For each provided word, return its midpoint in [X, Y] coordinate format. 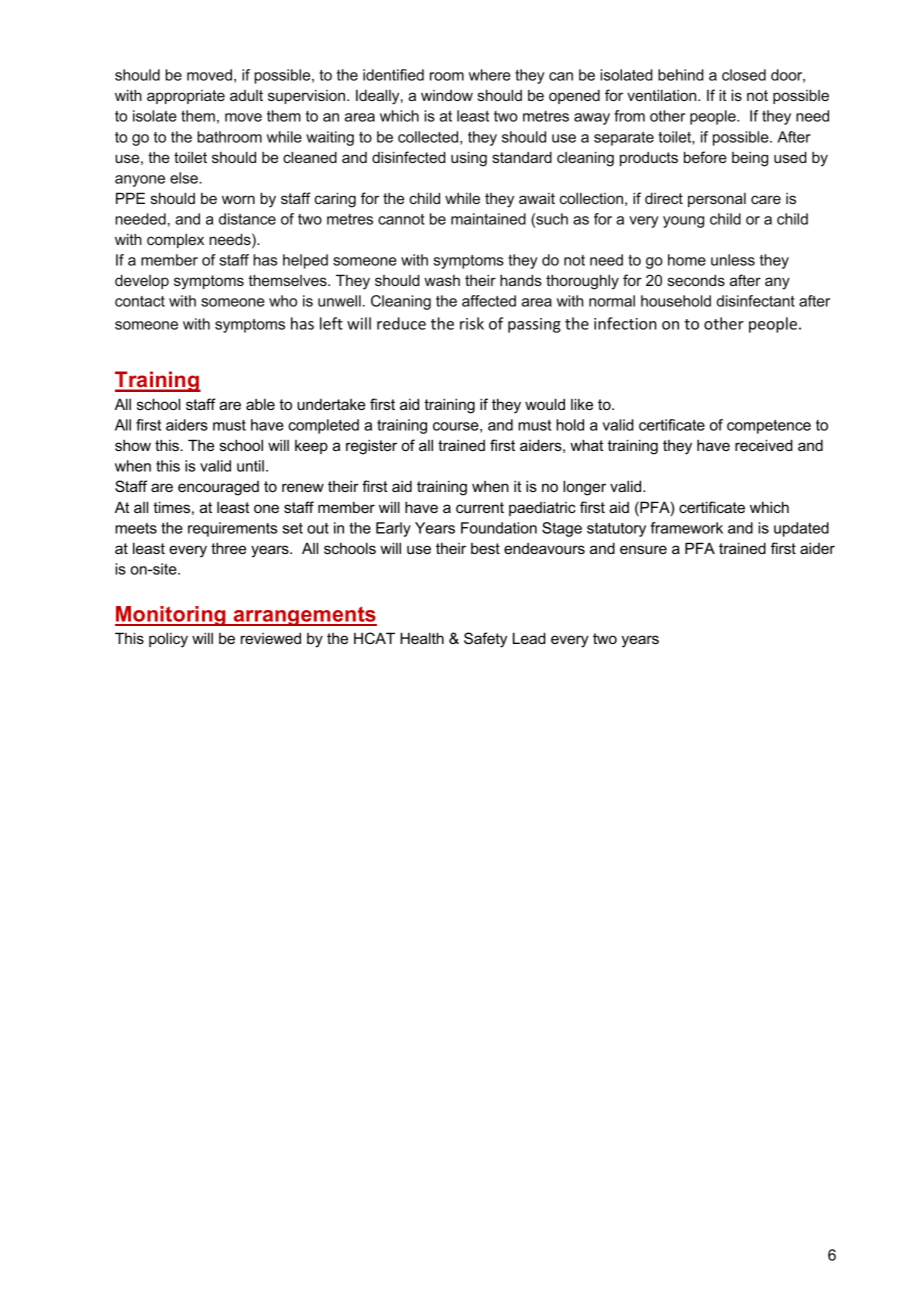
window [447, 95]
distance [247, 219]
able [260, 404]
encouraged [218, 488]
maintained [488, 219]
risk [472, 323]
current [480, 507]
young [683, 222]
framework [686, 528]
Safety [485, 640]
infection [625, 323]
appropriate [186, 97]
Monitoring [171, 616]
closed [744, 75]
